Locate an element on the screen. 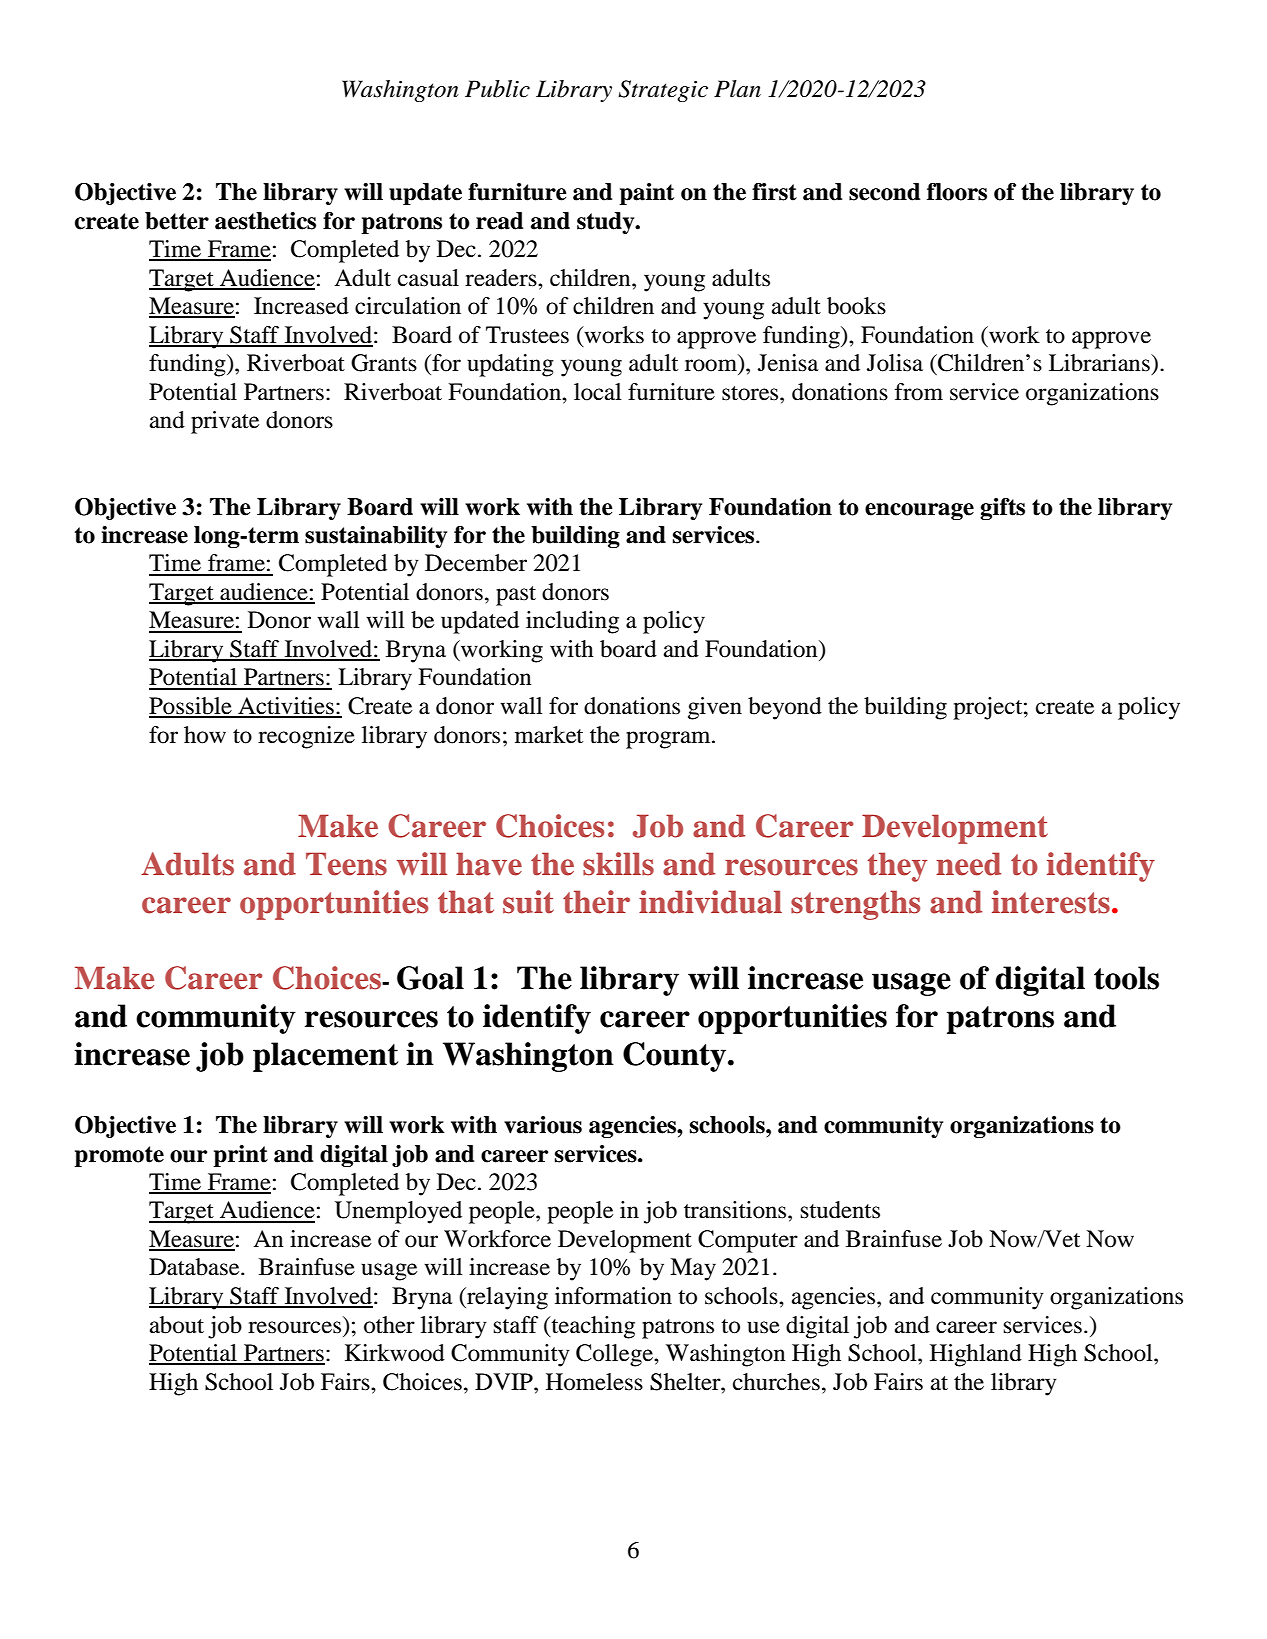  program is located at coordinates (669, 740).
